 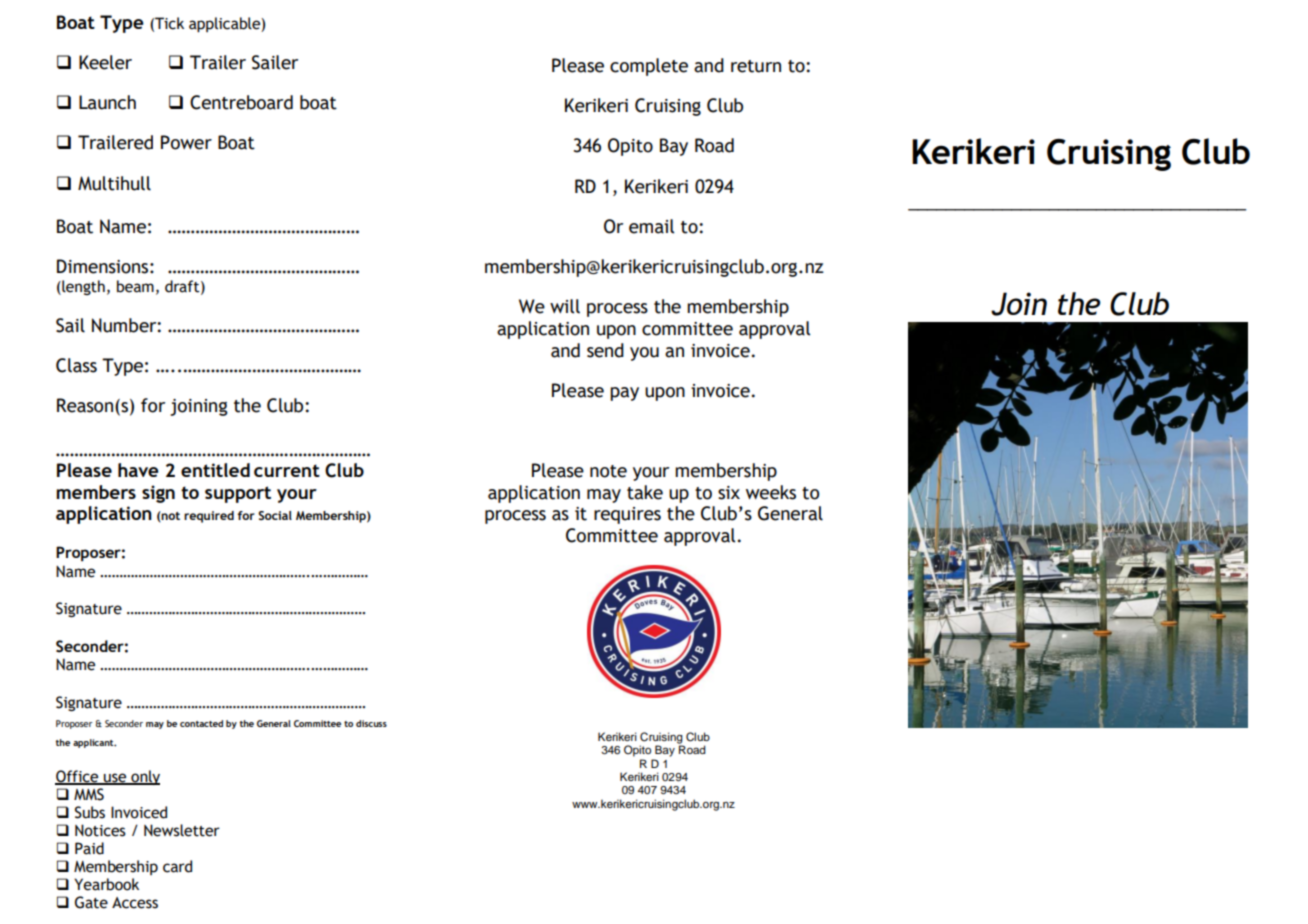 I want to click on have, so click(x=138, y=470).
